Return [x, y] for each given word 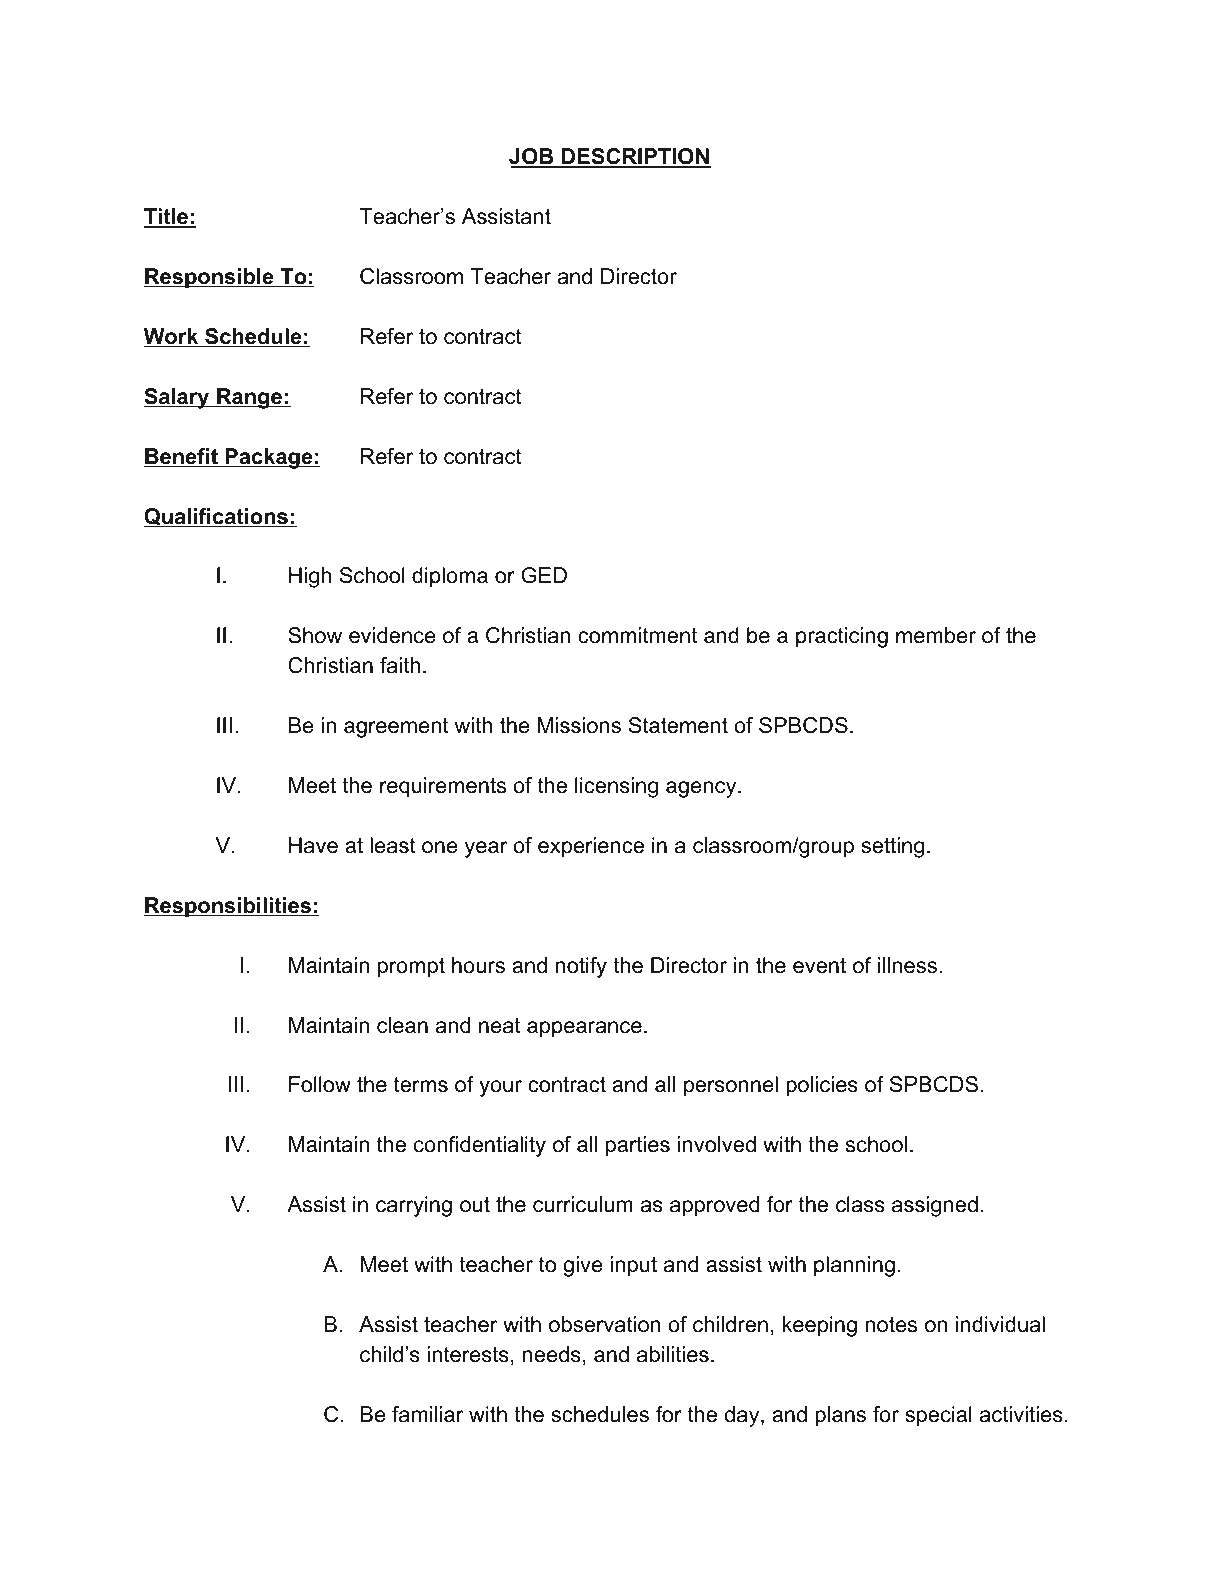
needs [552, 1354]
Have [313, 845]
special [938, 1416]
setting [892, 847]
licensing [616, 787]
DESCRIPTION [635, 157]
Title [167, 217]
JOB [532, 157]
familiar [427, 1414]
